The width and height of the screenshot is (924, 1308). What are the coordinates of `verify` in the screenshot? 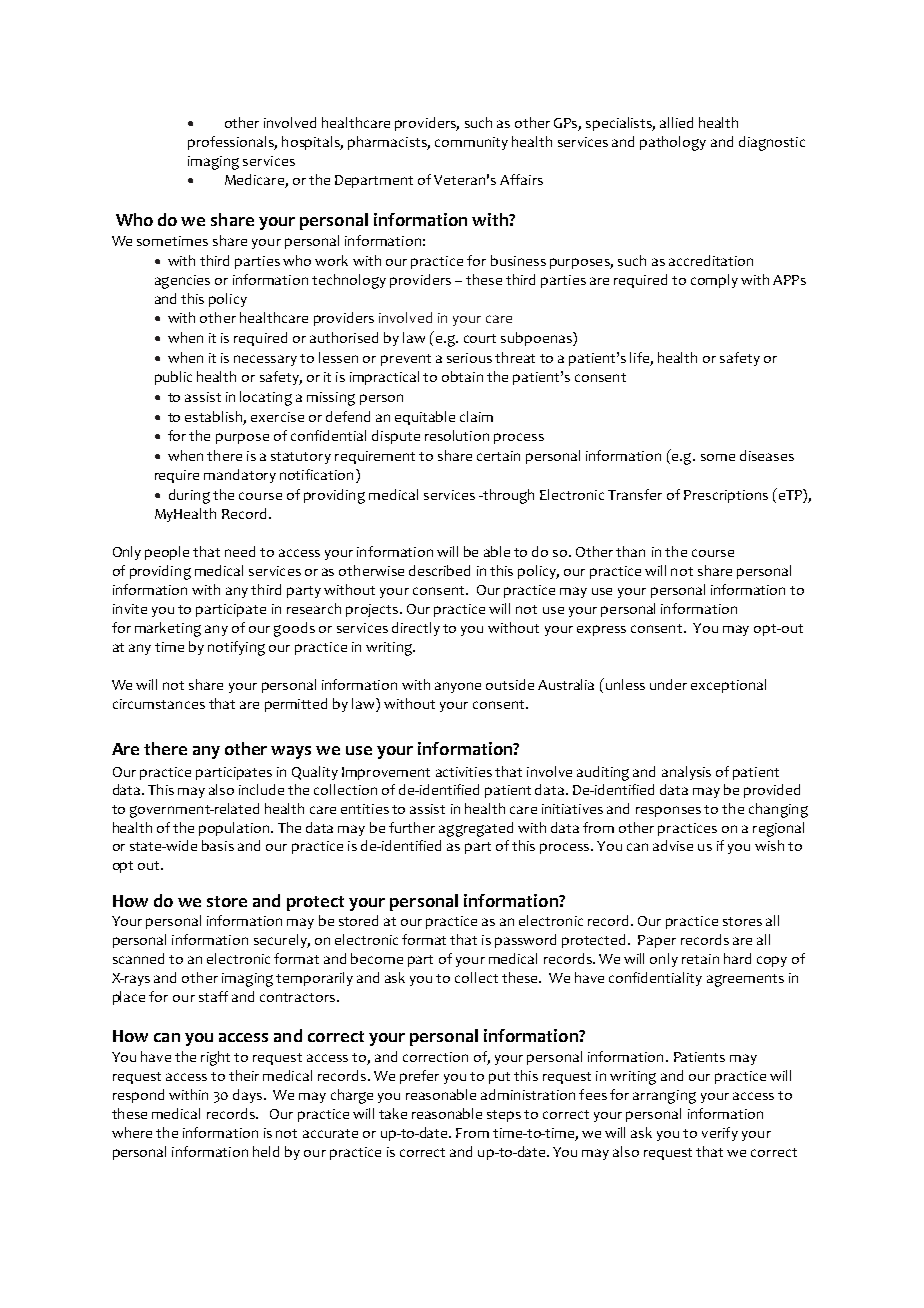 It's located at (720, 1134).
